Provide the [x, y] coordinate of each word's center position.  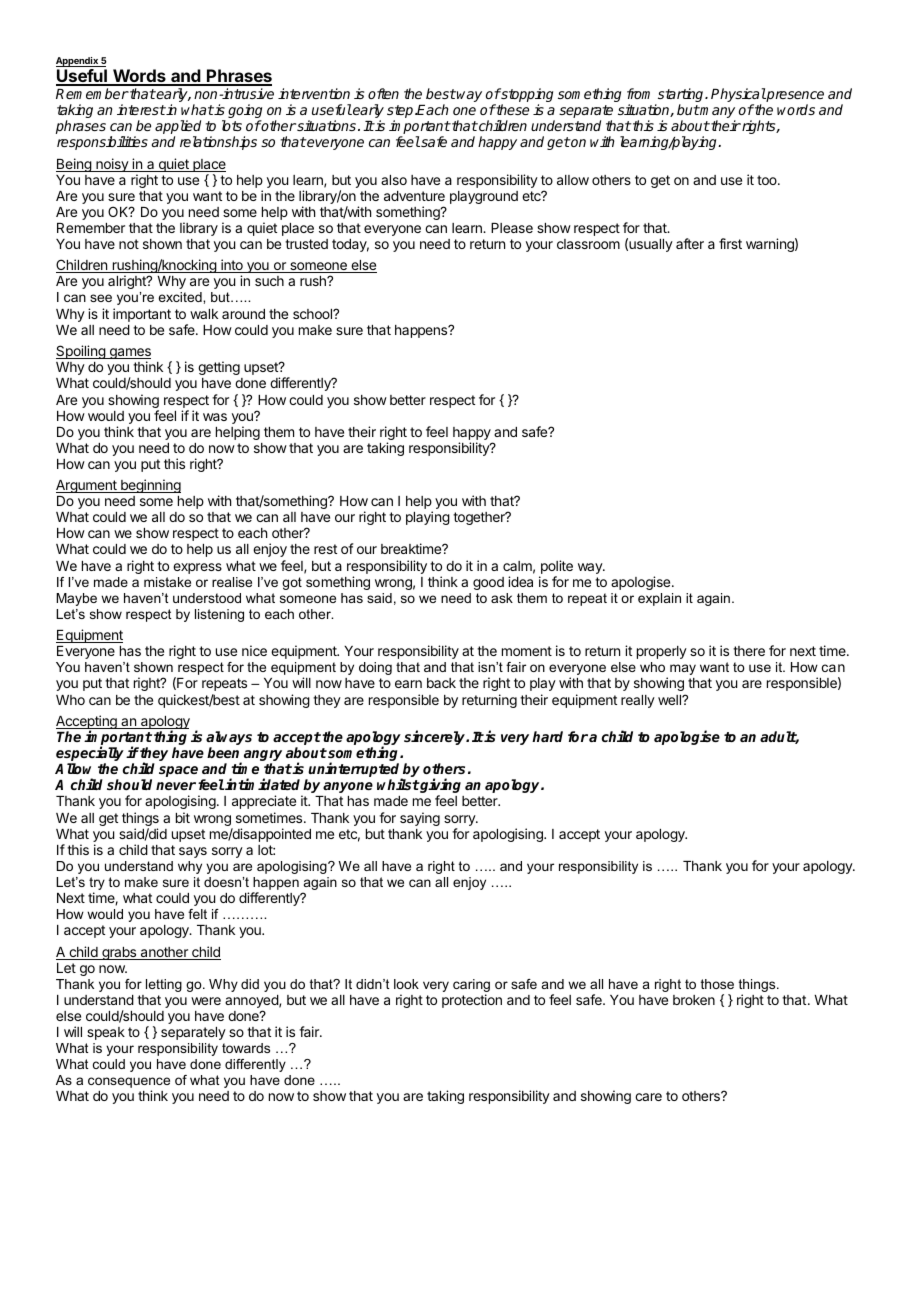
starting [681, 96]
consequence [129, 1084]
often [383, 93]
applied [178, 128]
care [648, 1097]
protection [472, 1001]
